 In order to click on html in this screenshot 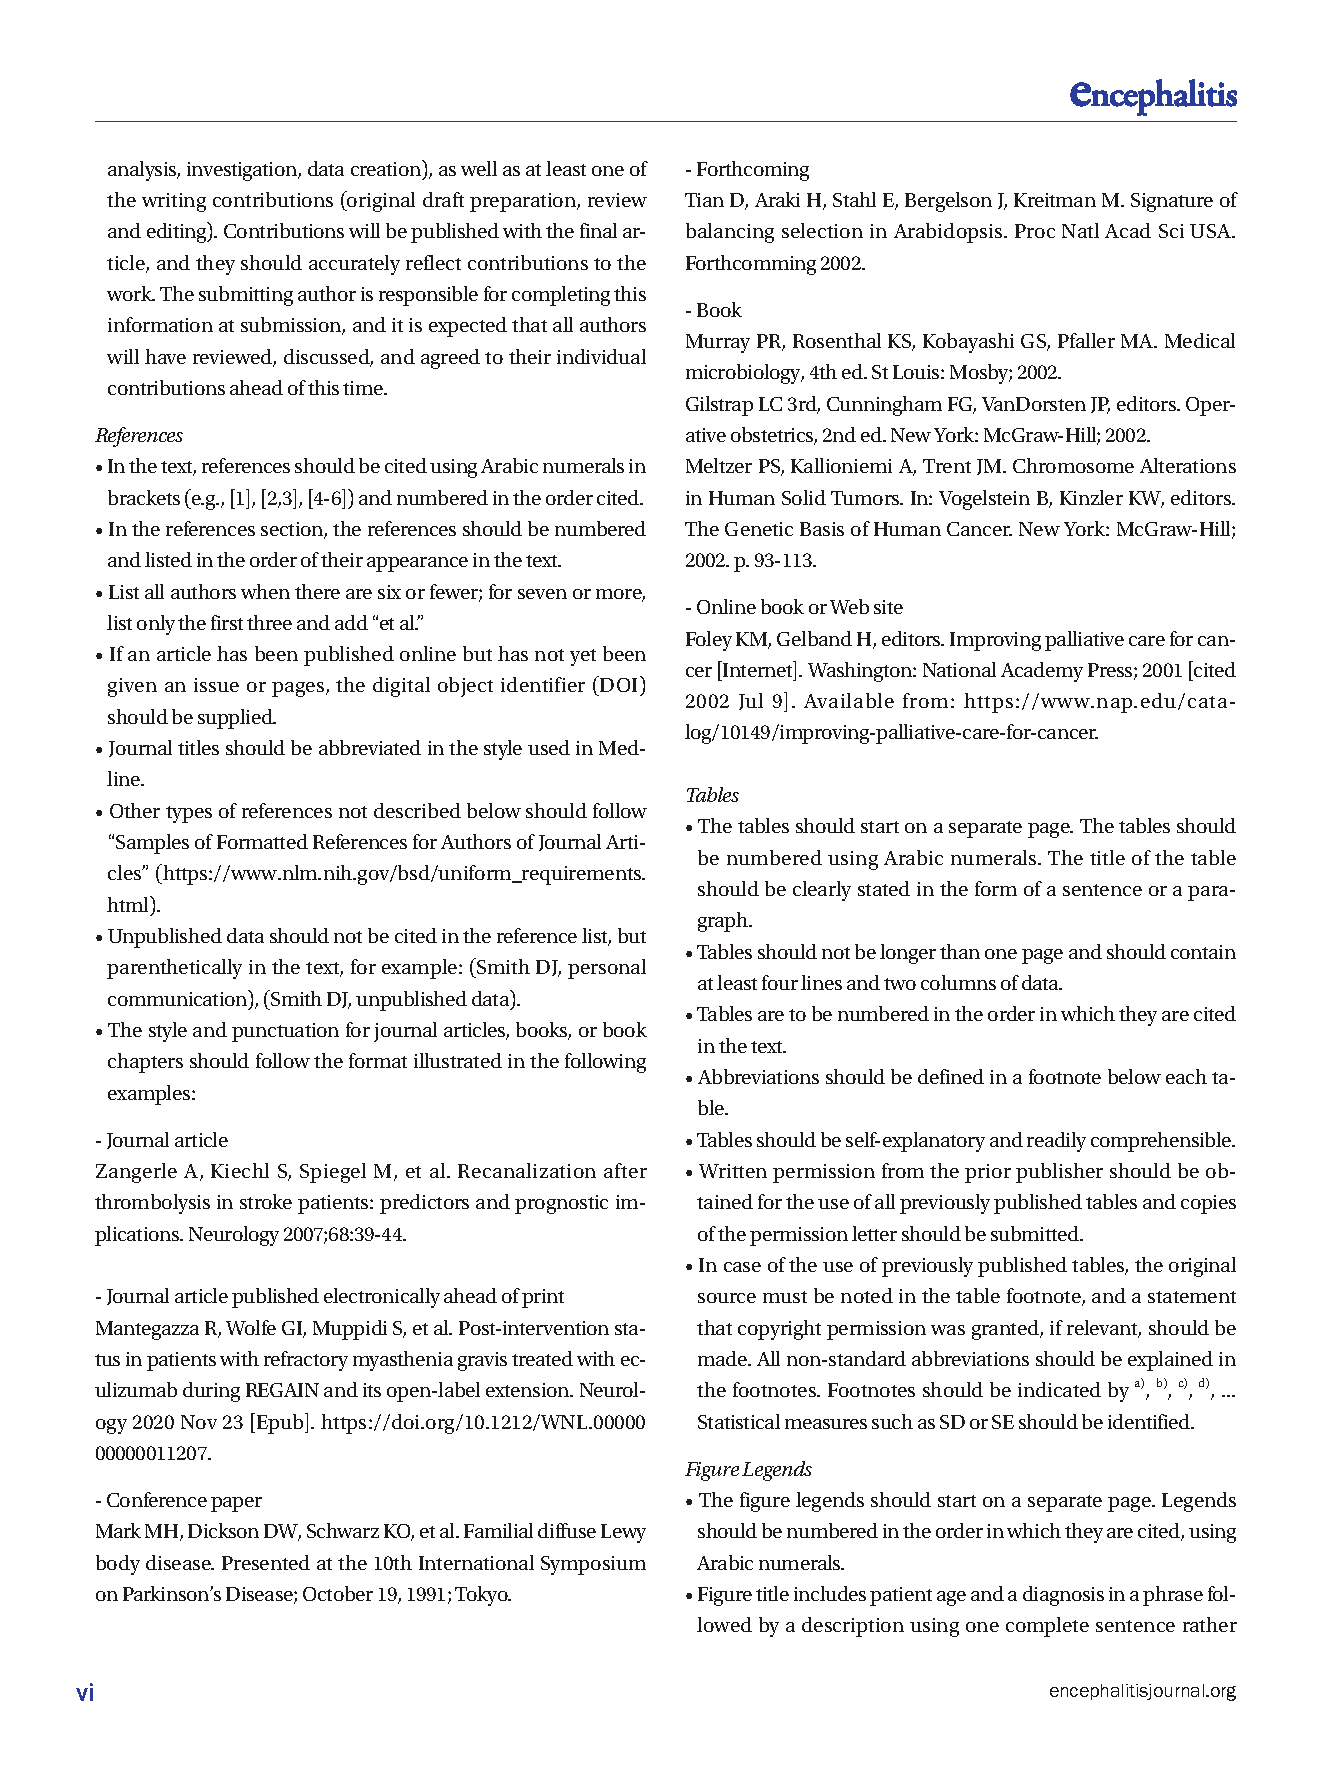, I will do `click(129, 905)`.
